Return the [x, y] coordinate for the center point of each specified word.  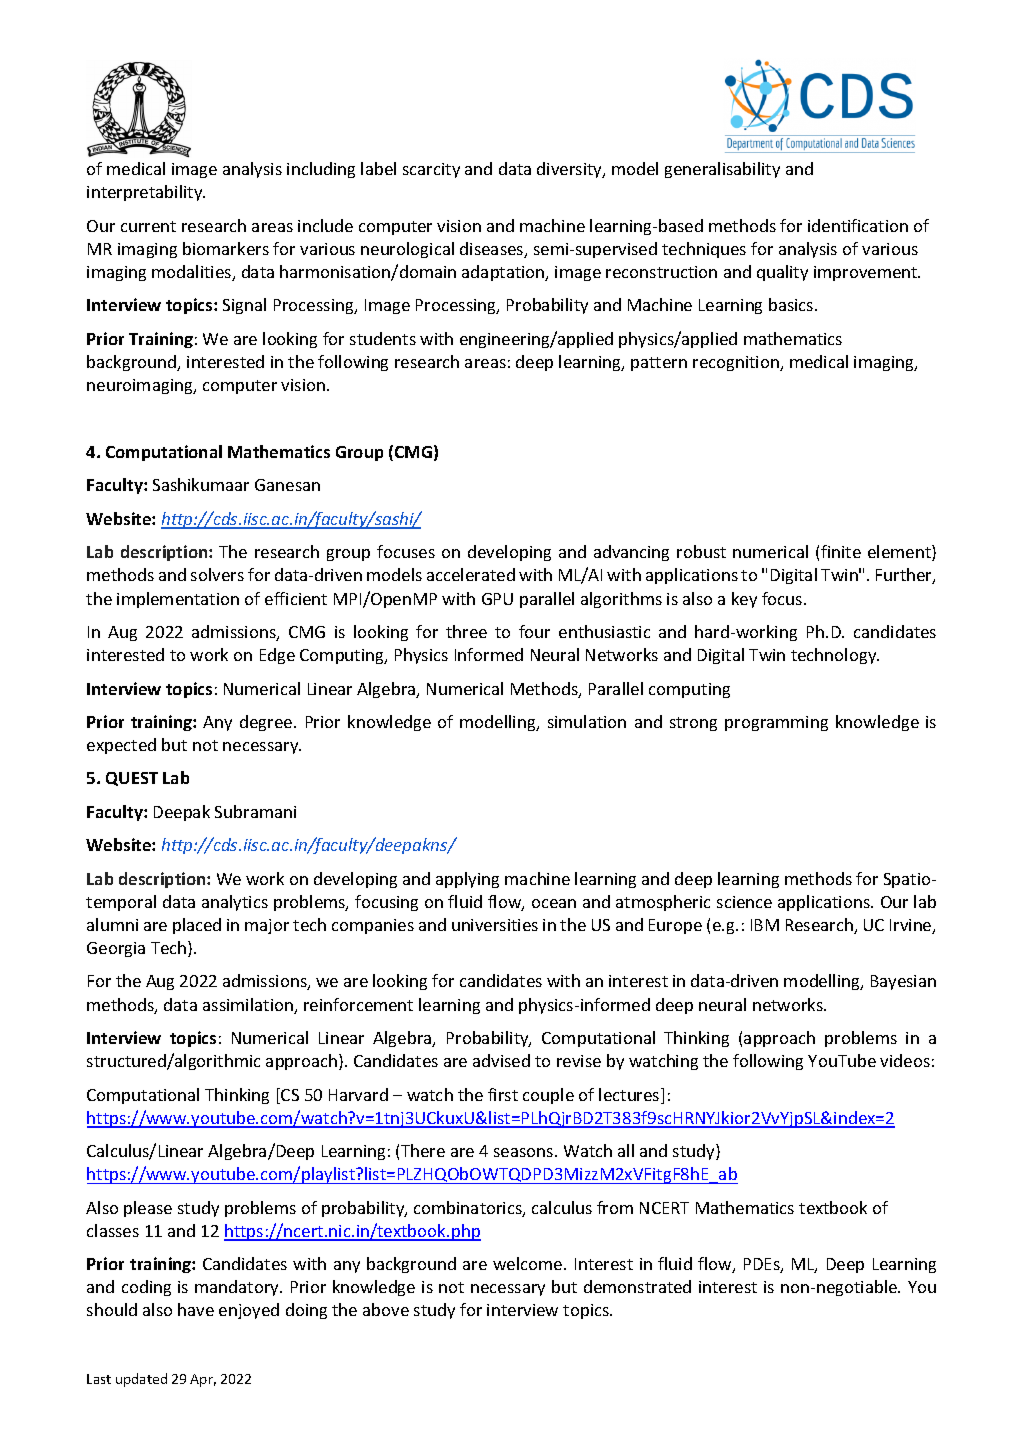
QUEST [132, 779]
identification [858, 225]
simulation [587, 721]
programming [776, 723]
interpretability [146, 193]
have [196, 1309]
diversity [571, 170]
